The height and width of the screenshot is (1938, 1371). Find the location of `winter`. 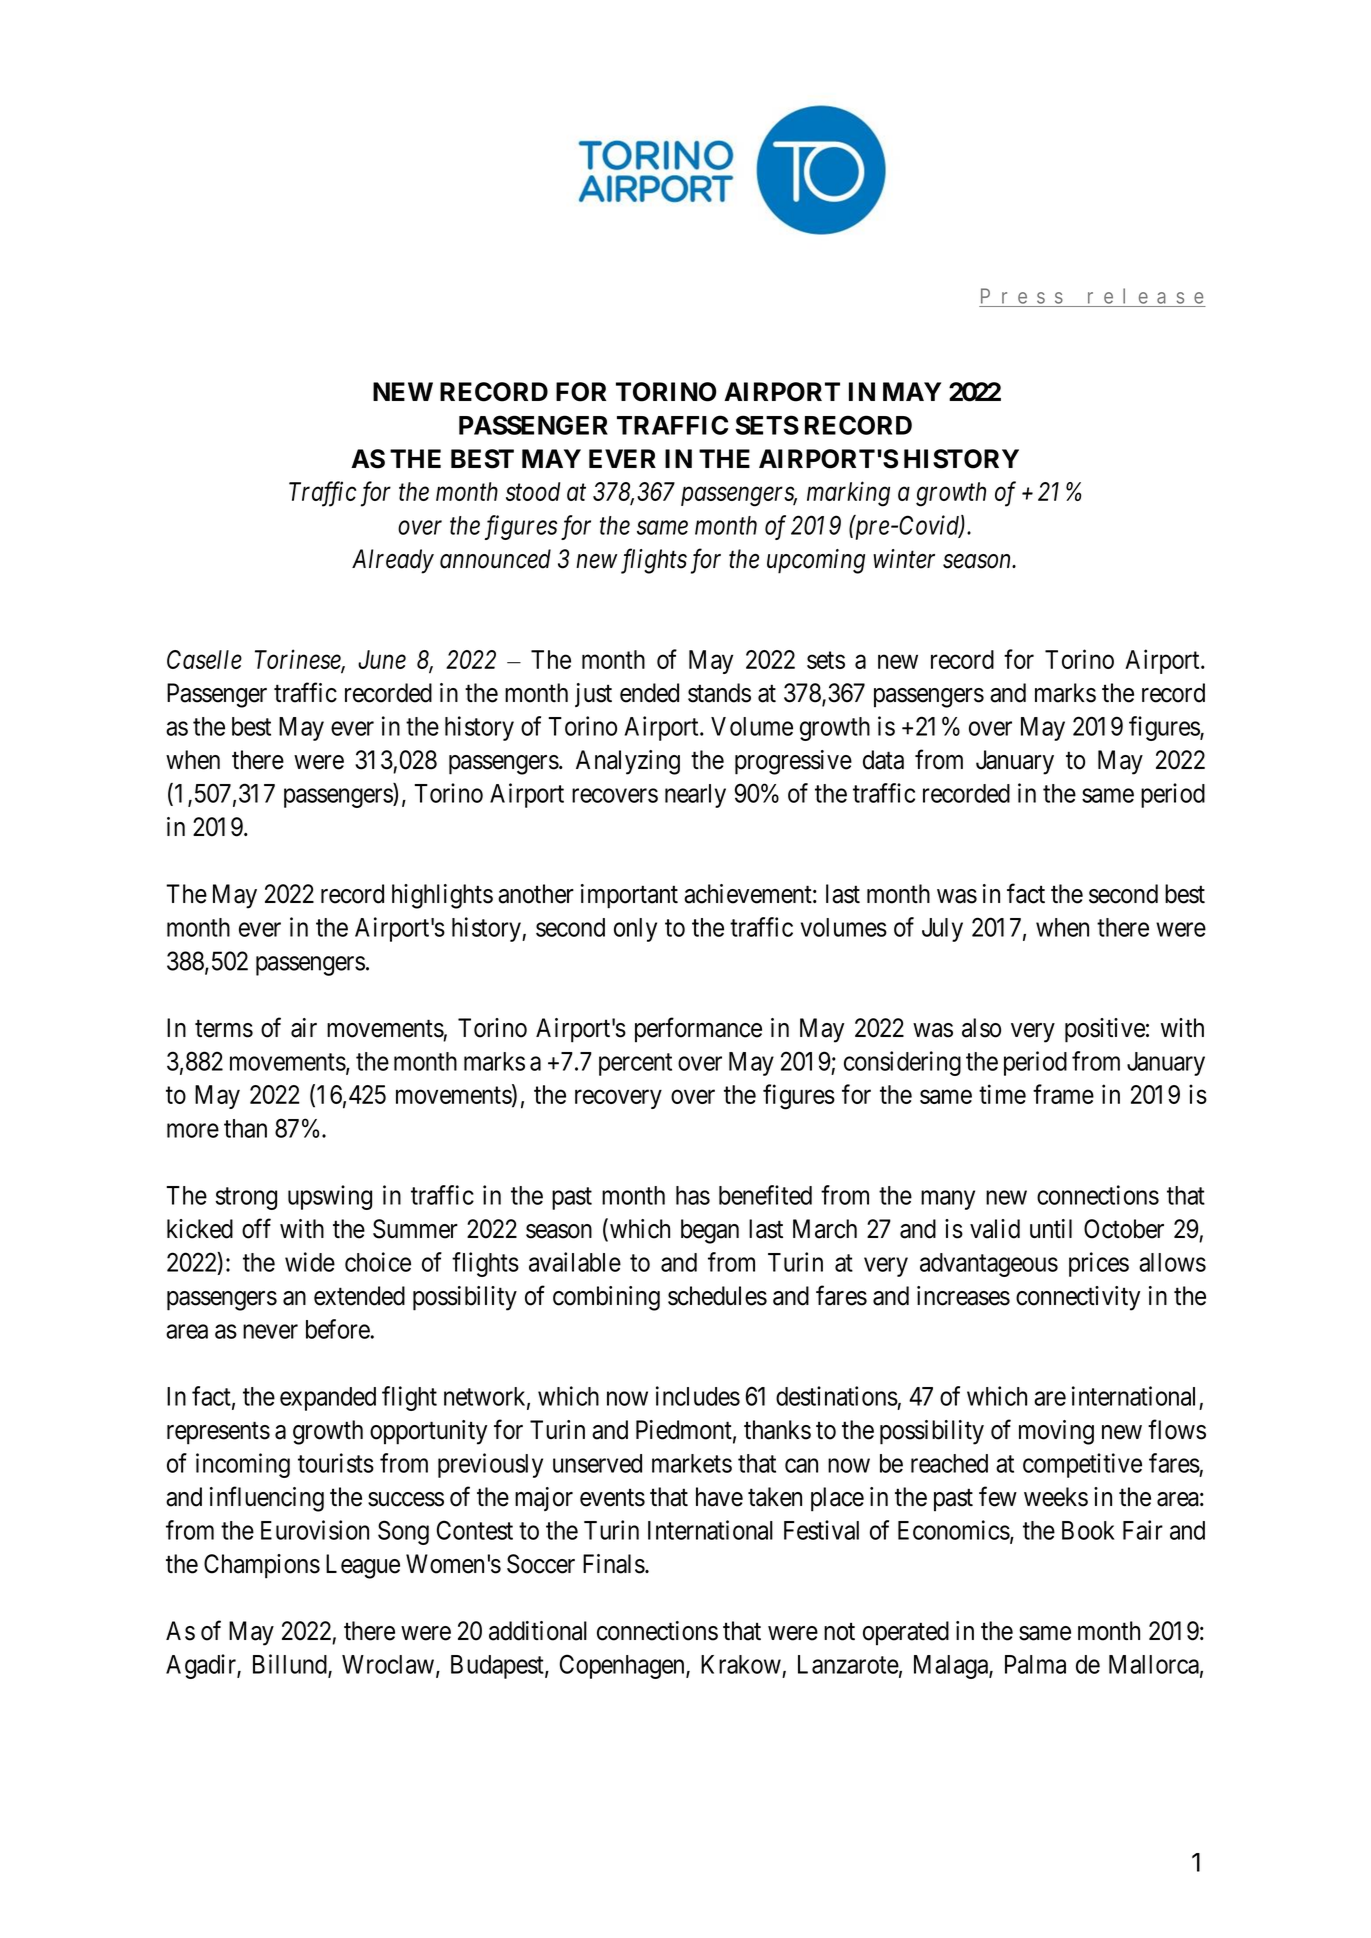

winter is located at coordinates (904, 559).
